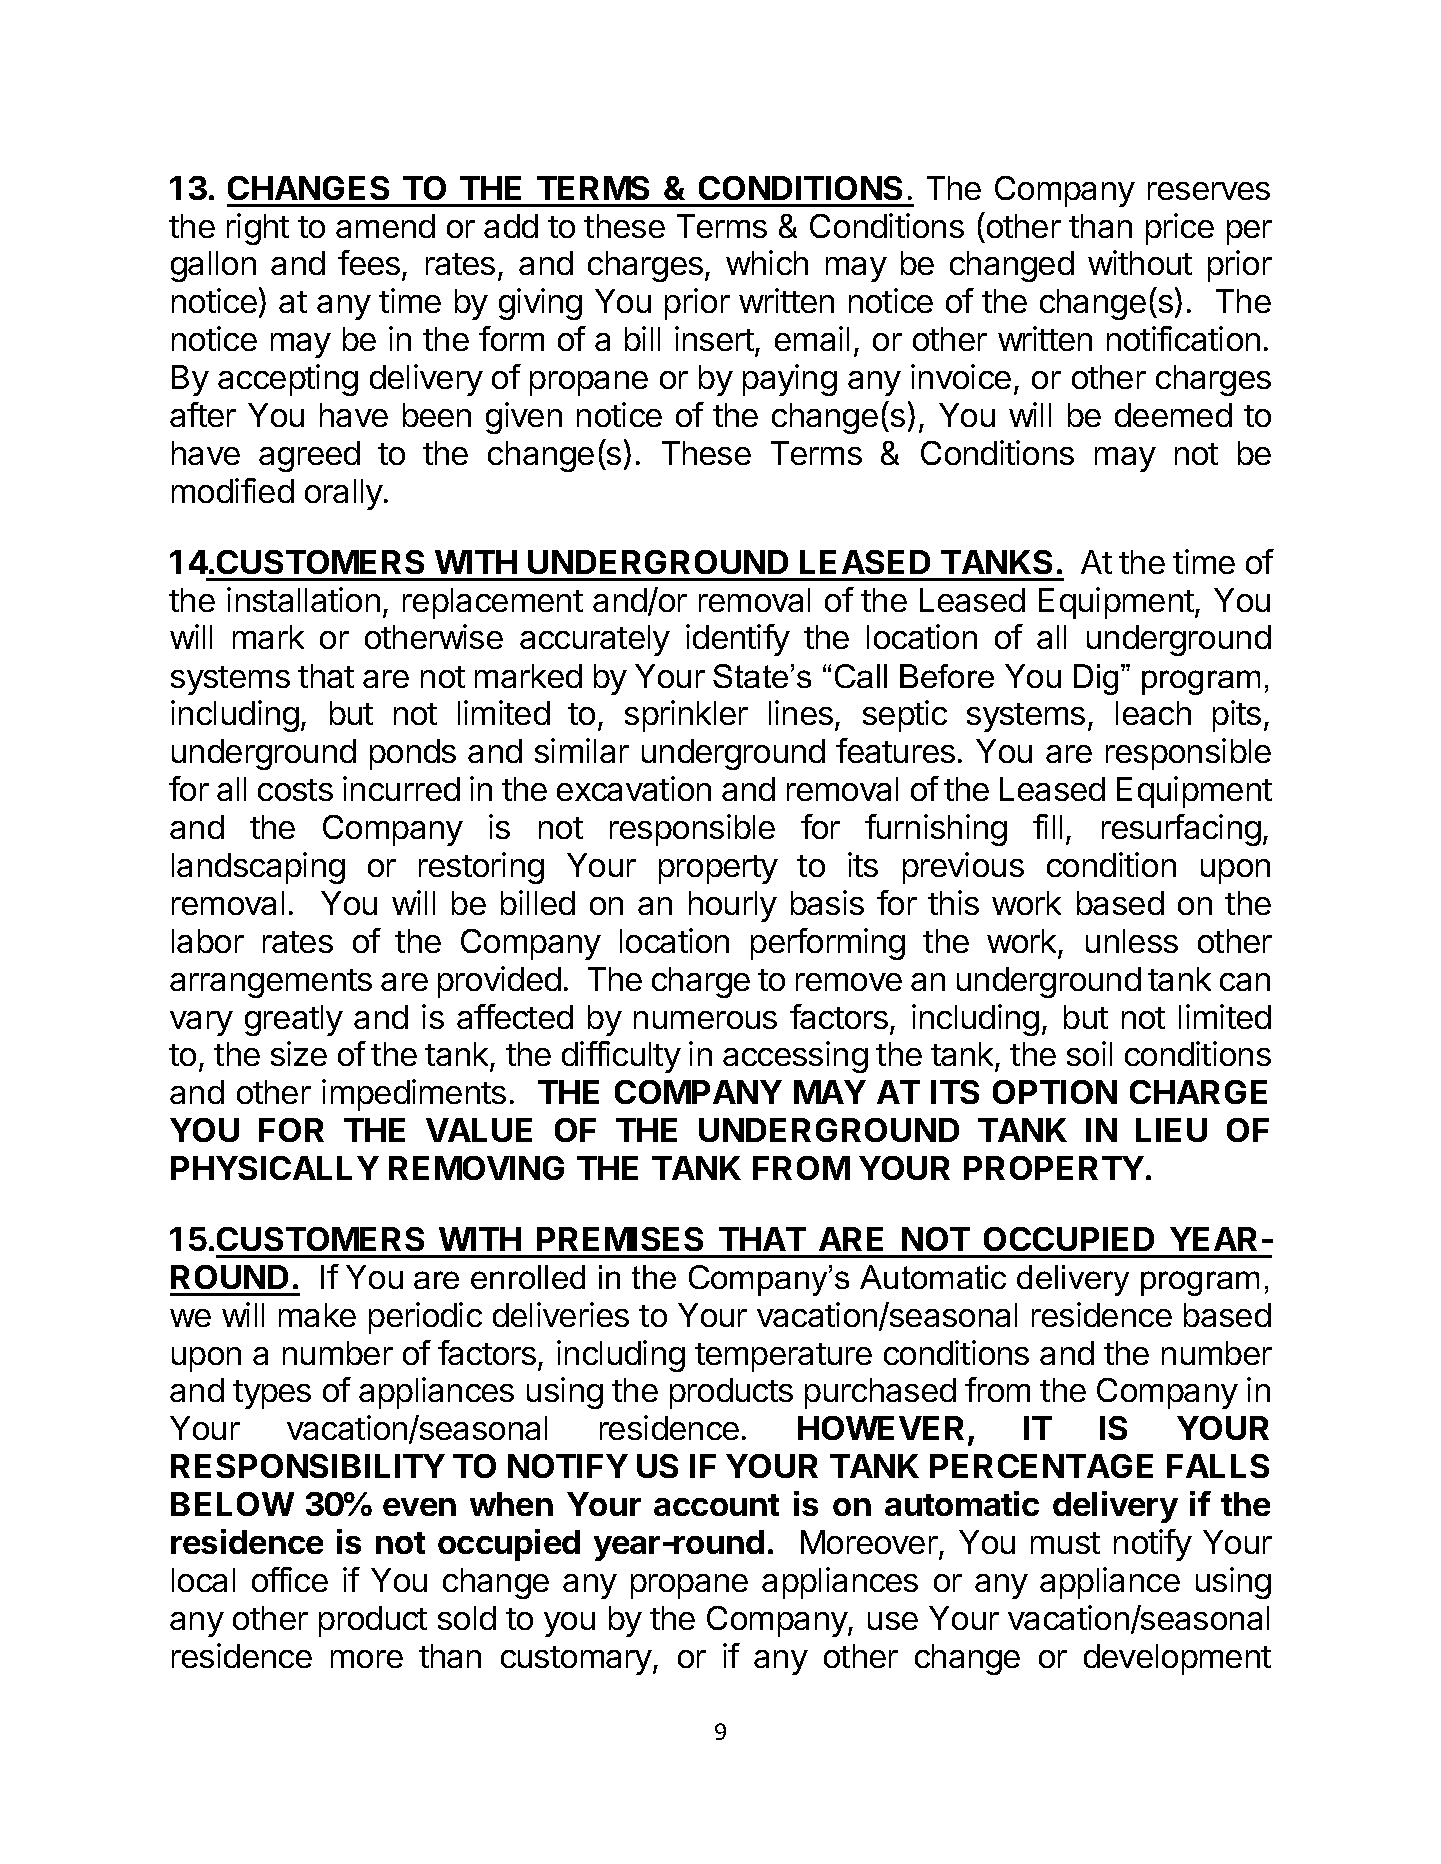 The image size is (1441, 1864). Describe the element at coordinates (290, 1579) in the image. I see `office` at that location.
